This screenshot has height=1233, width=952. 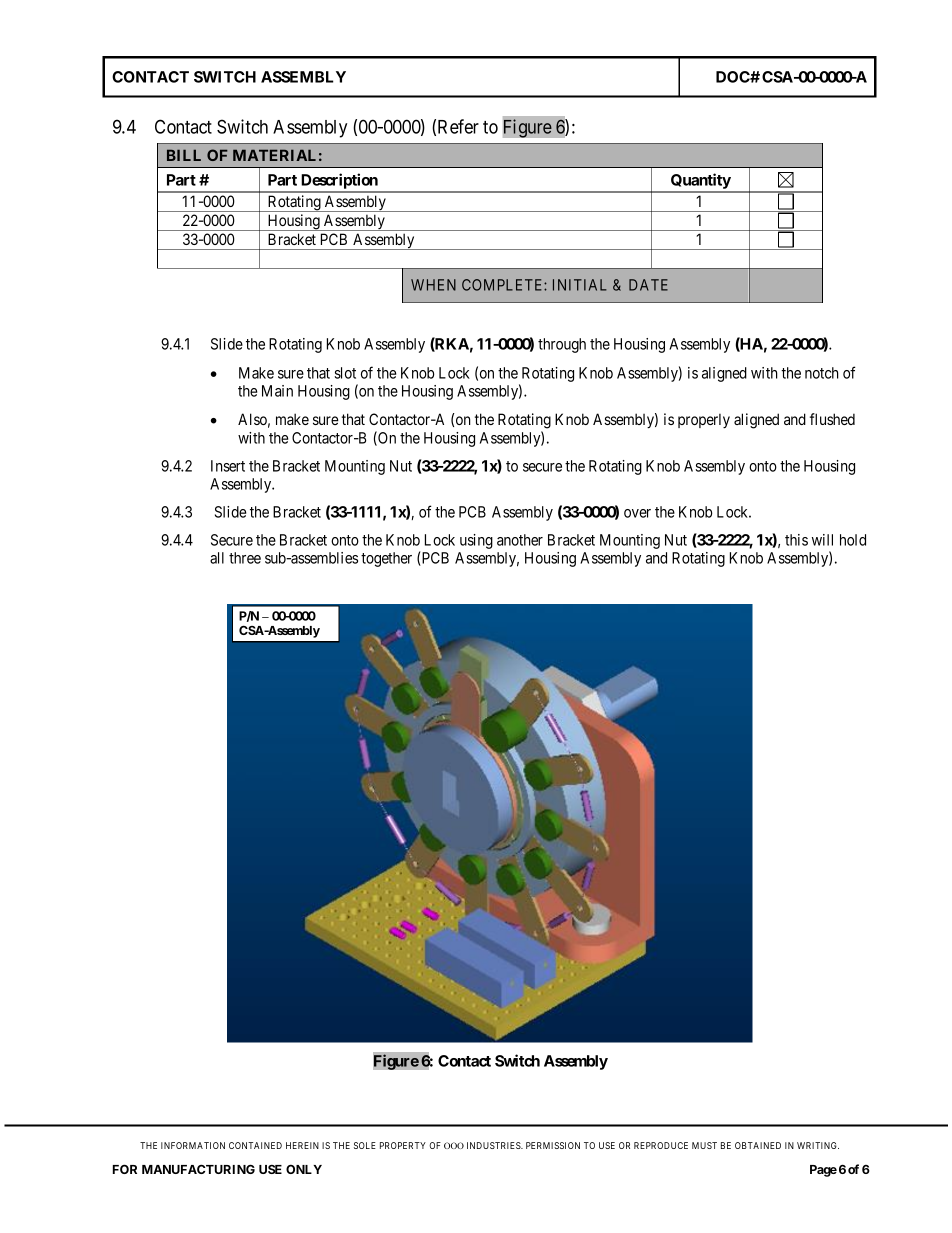 I want to click on CONTAINED, so click(x=255, y=1145).
